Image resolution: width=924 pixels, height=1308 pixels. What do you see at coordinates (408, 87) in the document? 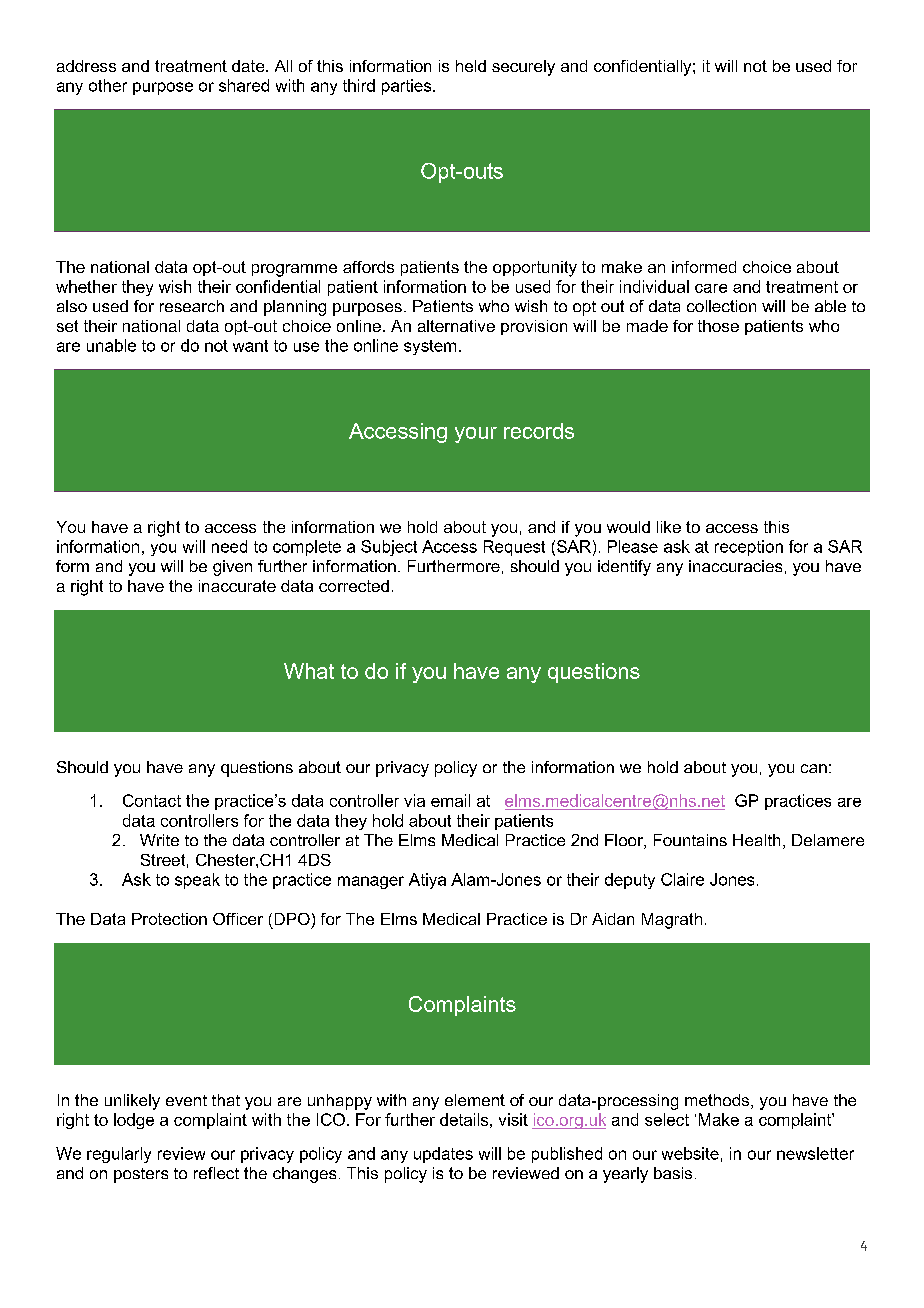
I see `parties` at bounding box center [408, 87].
